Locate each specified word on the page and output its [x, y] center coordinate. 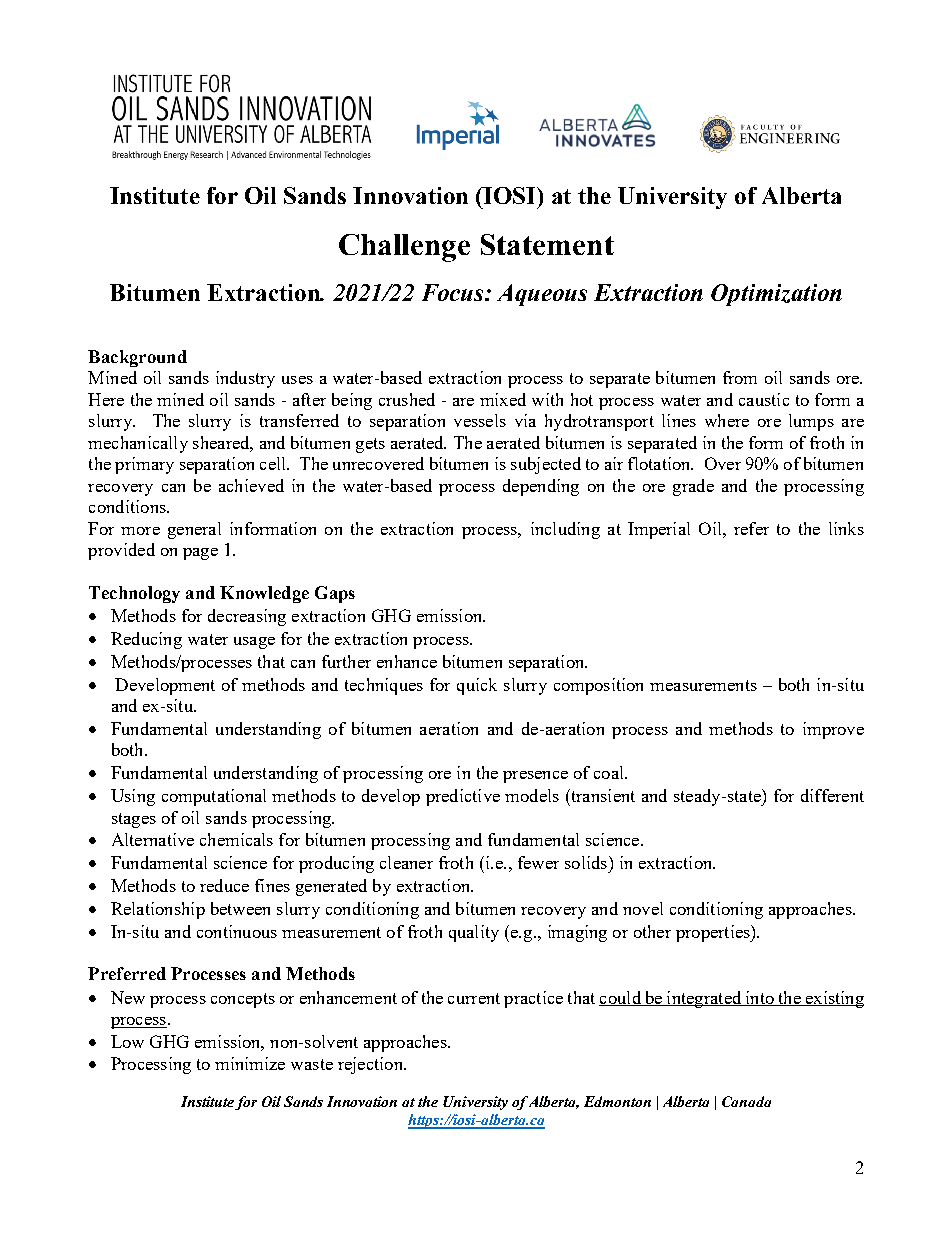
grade [693, 487]
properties [714, 933]
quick [477, 686]
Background [137, 358]
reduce [224, 885]
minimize [250, 1063]
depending [541, 487]
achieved [251, 485]
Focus [454, 292]
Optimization [776, 295]
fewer [538, 862]
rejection [371, 1065]
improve [833, 730]
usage [254, 643]
